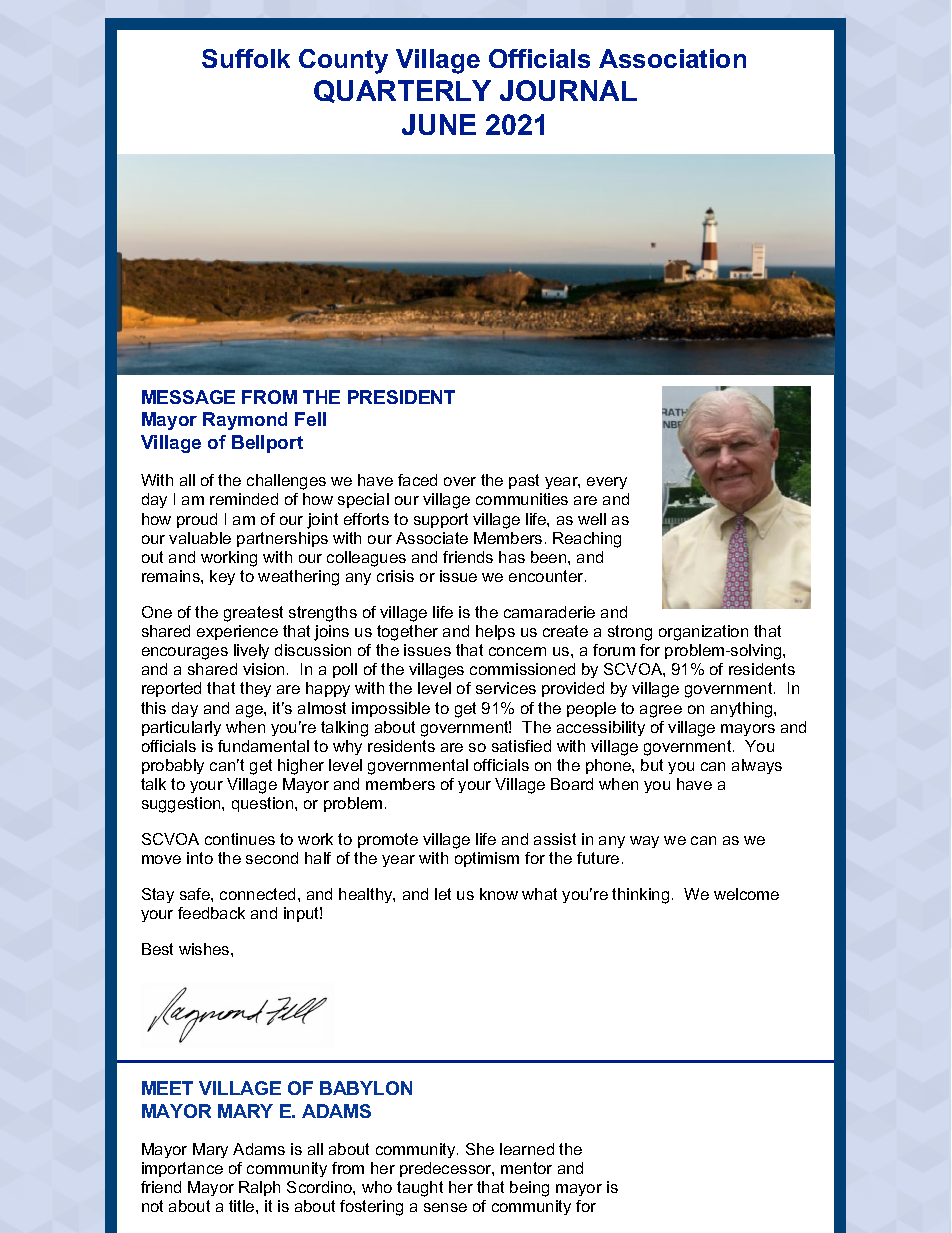 This image has width=952, height=1233. Describe the element at coordinates (672, 58) in the image. I see `Association` at that location.
